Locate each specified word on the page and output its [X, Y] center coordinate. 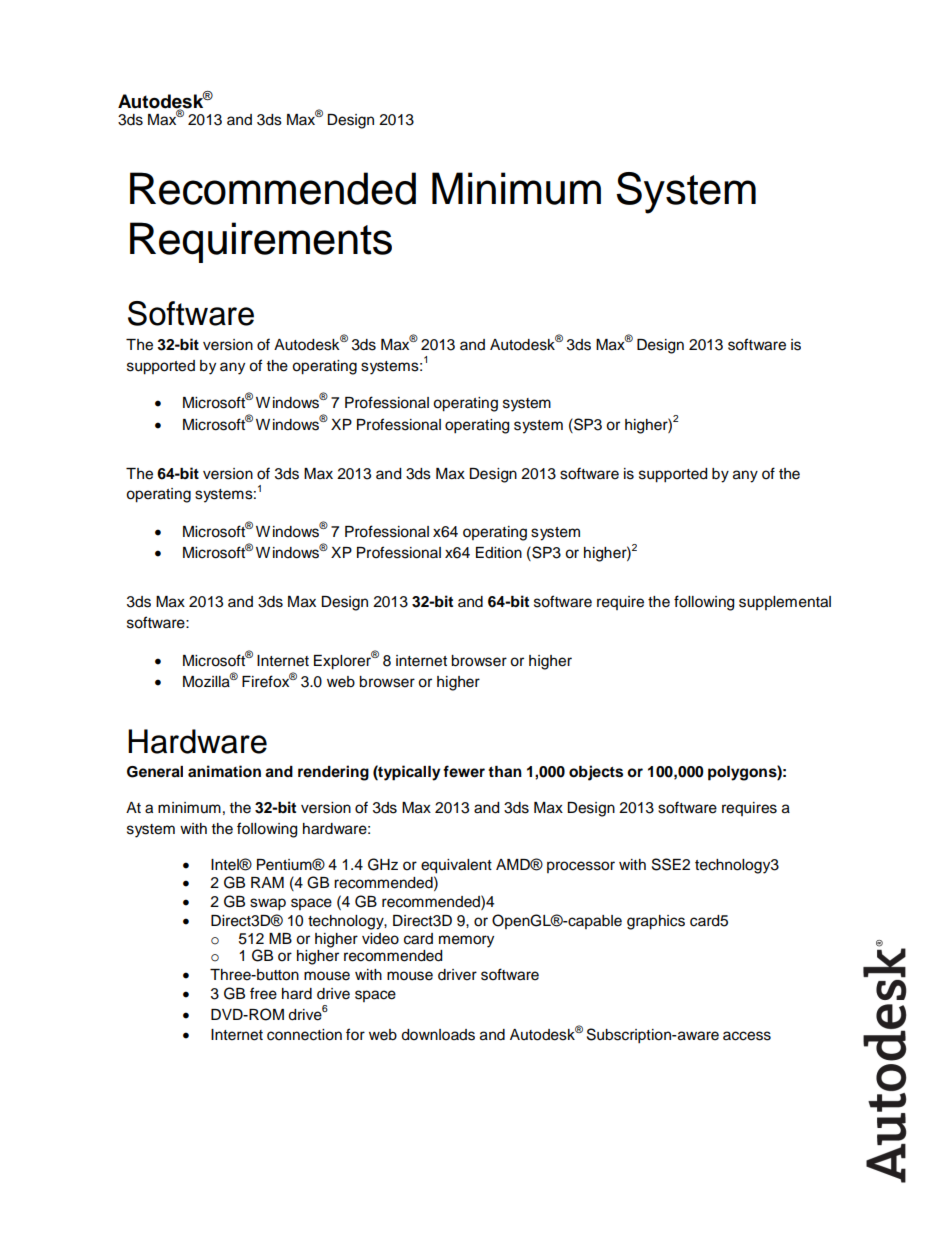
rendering [333, 773]
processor [581, 867]
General [155, 772]
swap [268, 904]
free [263, 993]
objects [596, 773]
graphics [656, 922]
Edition [499, 553]
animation [224, 771]
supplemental [785, 603]
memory [466, 941]
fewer [464, 771]
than [505, 771]
